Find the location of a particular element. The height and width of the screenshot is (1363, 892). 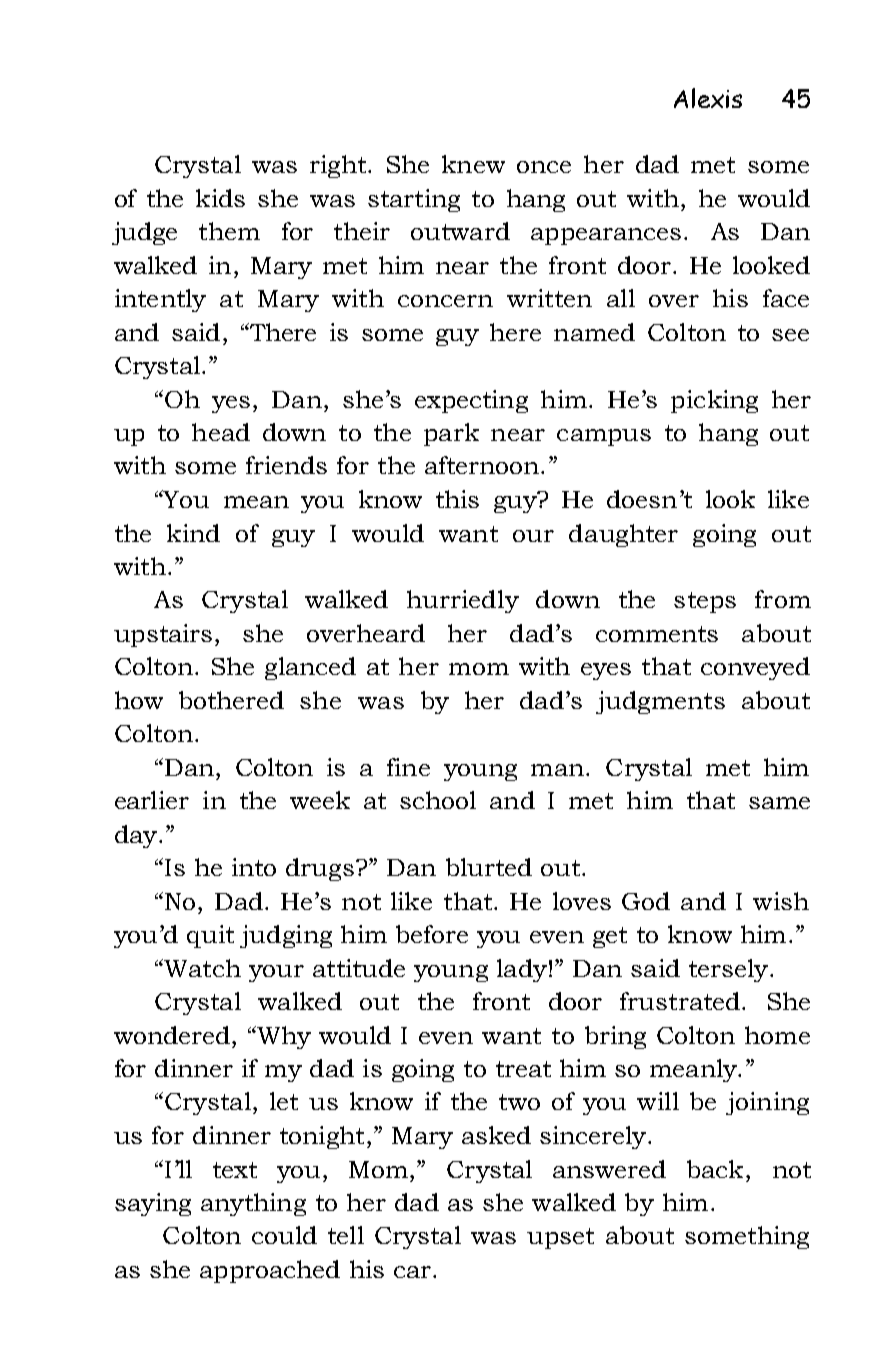

before is located at coordinates (432, 934).
